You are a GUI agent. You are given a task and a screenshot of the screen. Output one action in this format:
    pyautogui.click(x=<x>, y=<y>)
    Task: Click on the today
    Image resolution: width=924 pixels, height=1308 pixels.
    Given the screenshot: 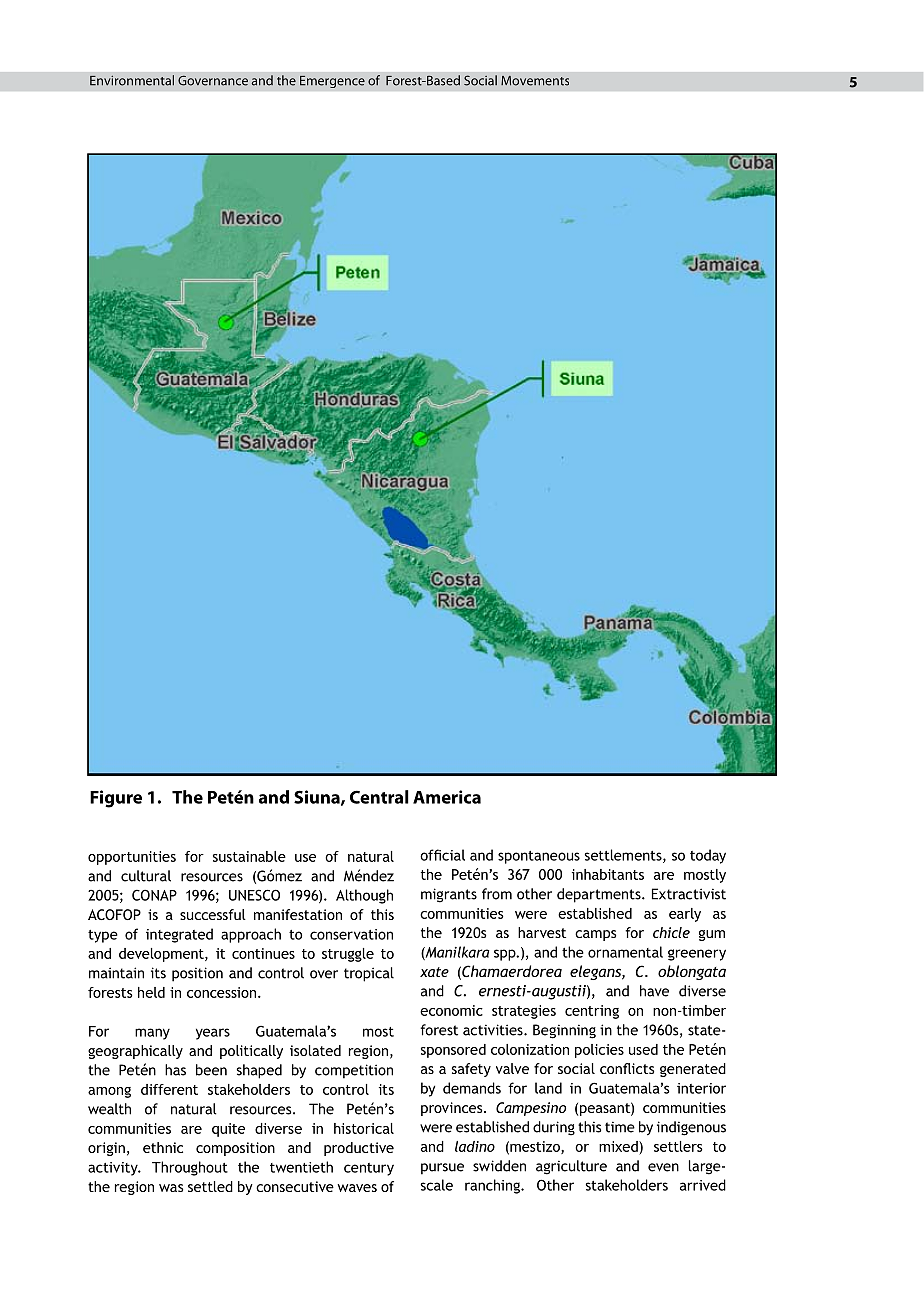 What is the action you would take?
    pyautogui.click(x=708, y=856)
